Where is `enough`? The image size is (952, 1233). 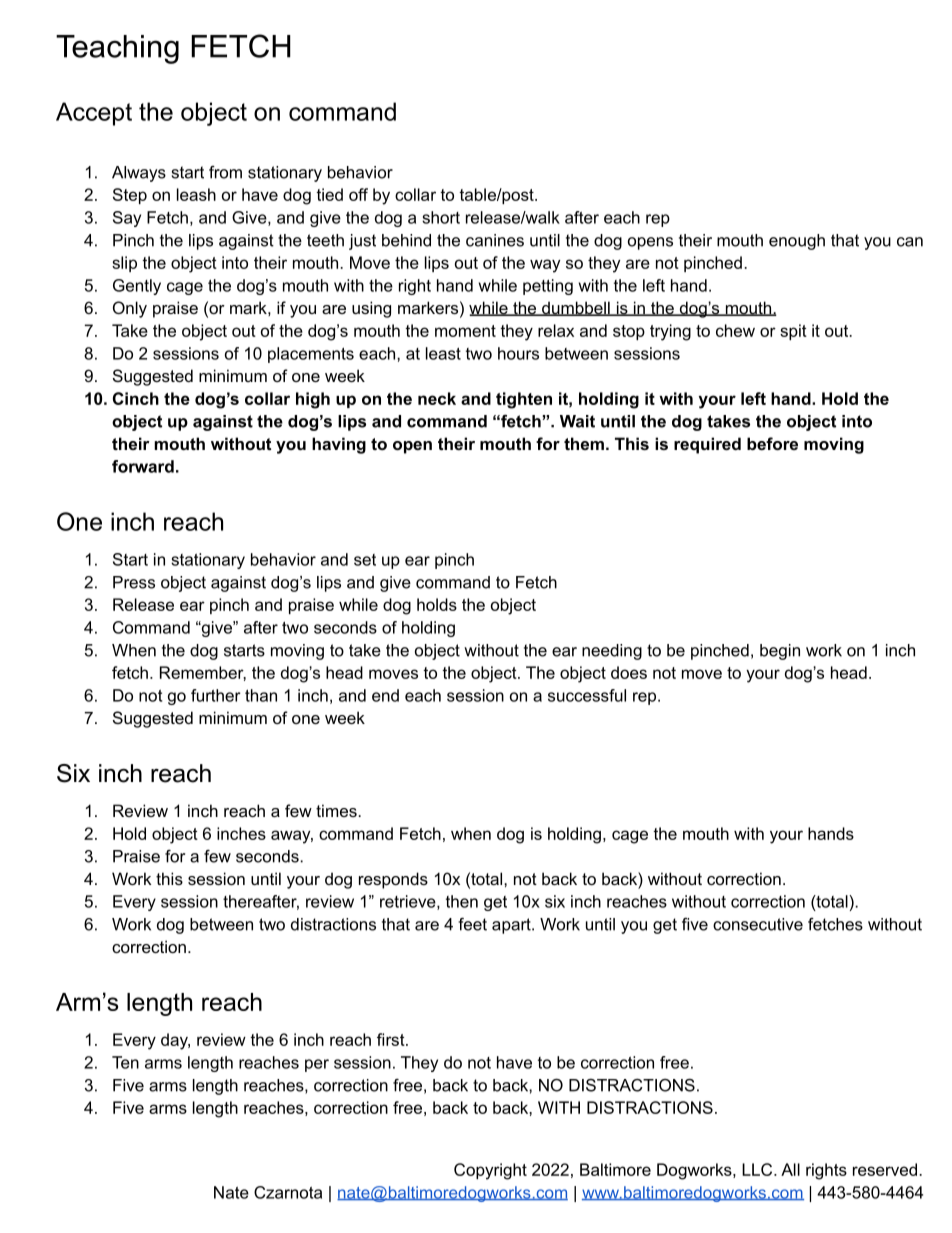
enough is located at coordinates (797, 242).
